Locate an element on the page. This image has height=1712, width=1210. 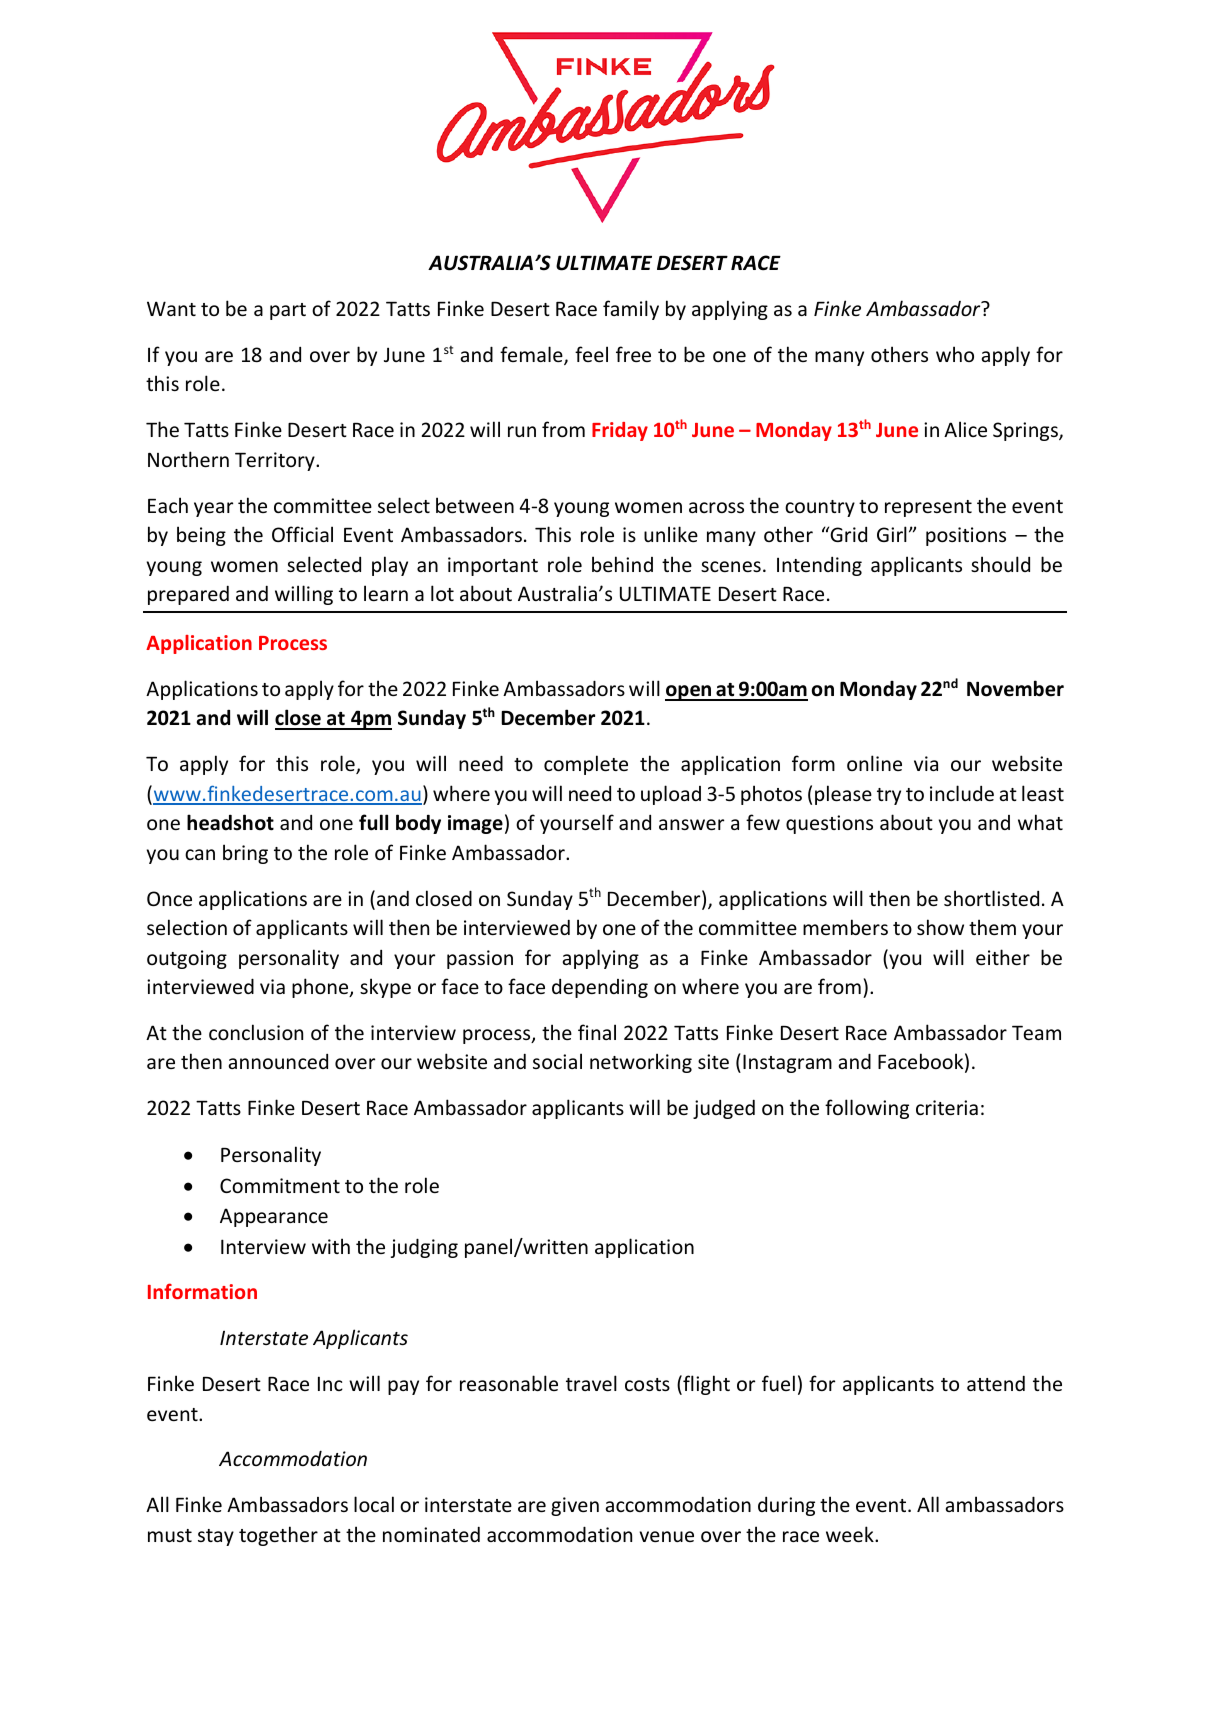
feel is located at coordinates (591, 354).
